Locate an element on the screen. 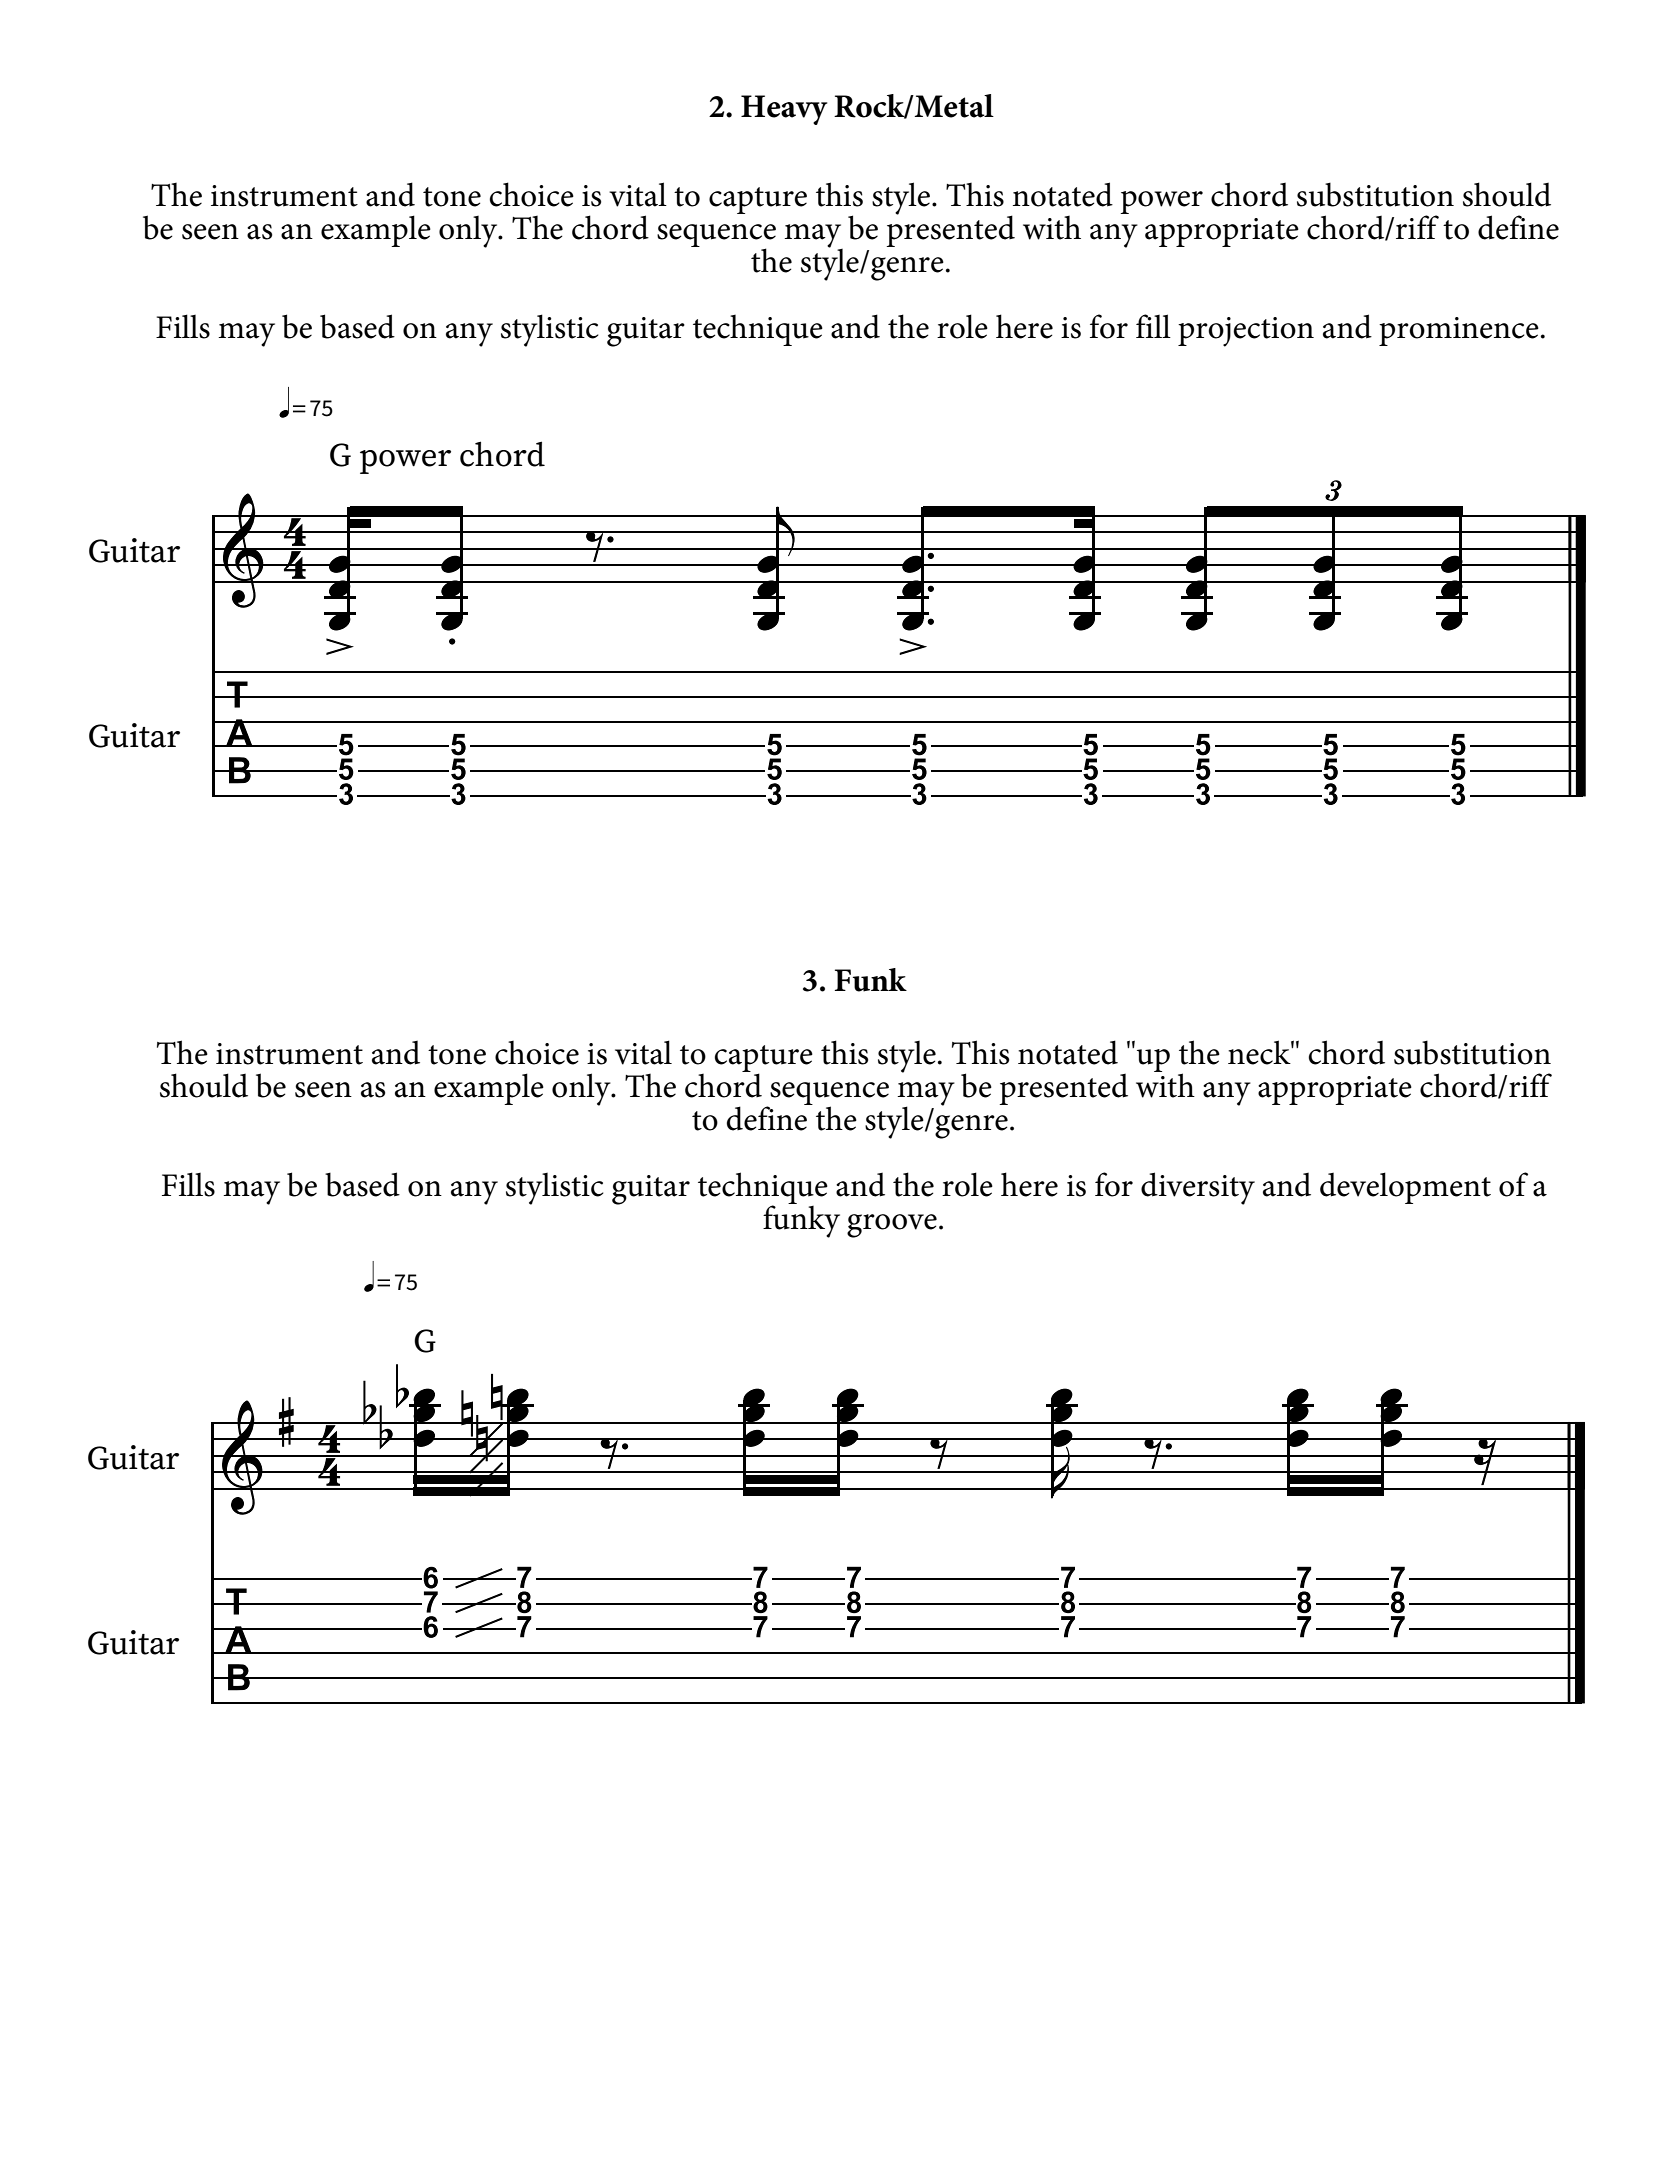  development is located at coordinates (1405, 1188).
